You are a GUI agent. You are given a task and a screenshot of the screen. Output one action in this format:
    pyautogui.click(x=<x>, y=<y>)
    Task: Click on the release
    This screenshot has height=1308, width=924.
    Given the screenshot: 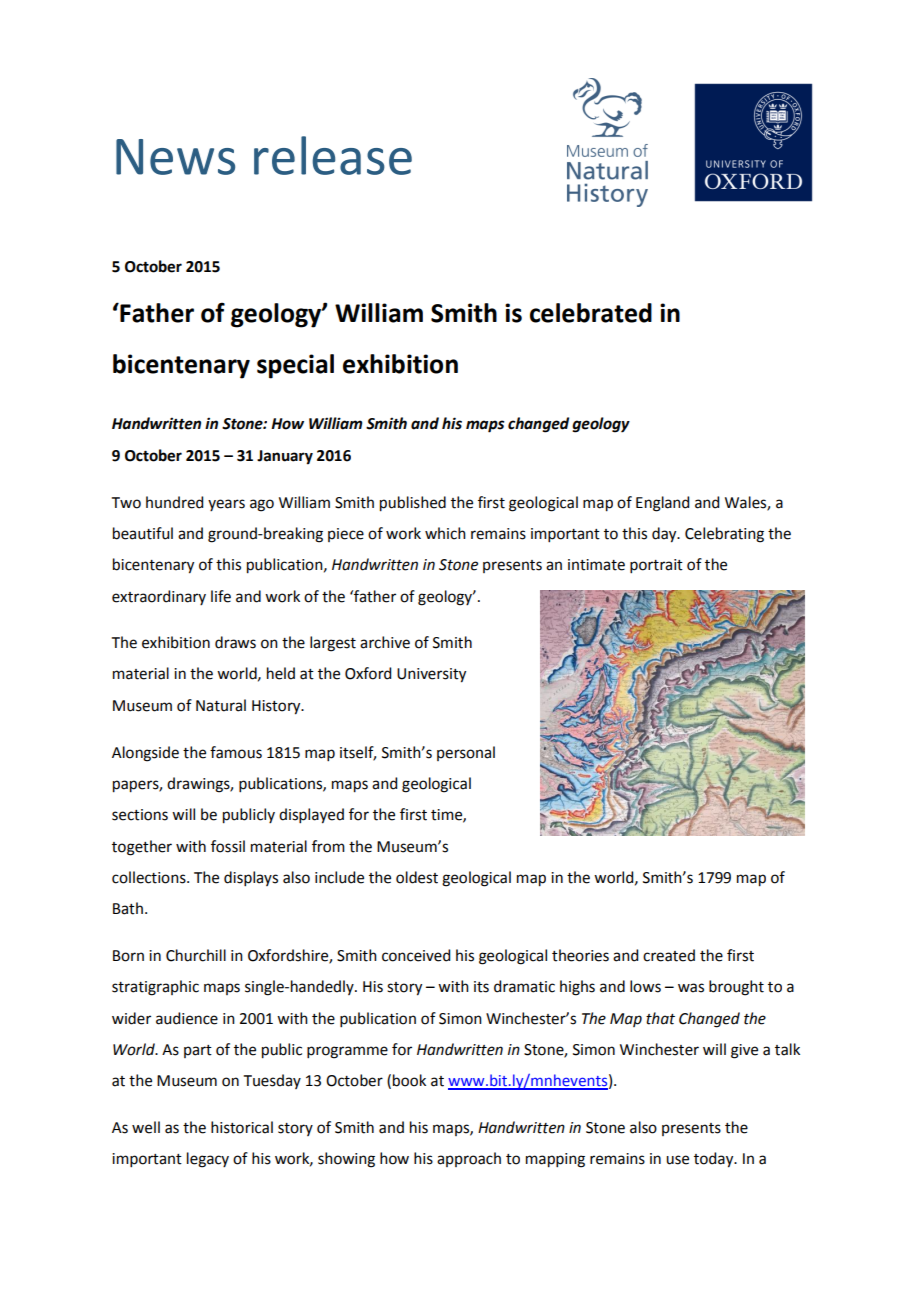 What is the action you would take?
    pyautogui.click(x=333, y=155)
